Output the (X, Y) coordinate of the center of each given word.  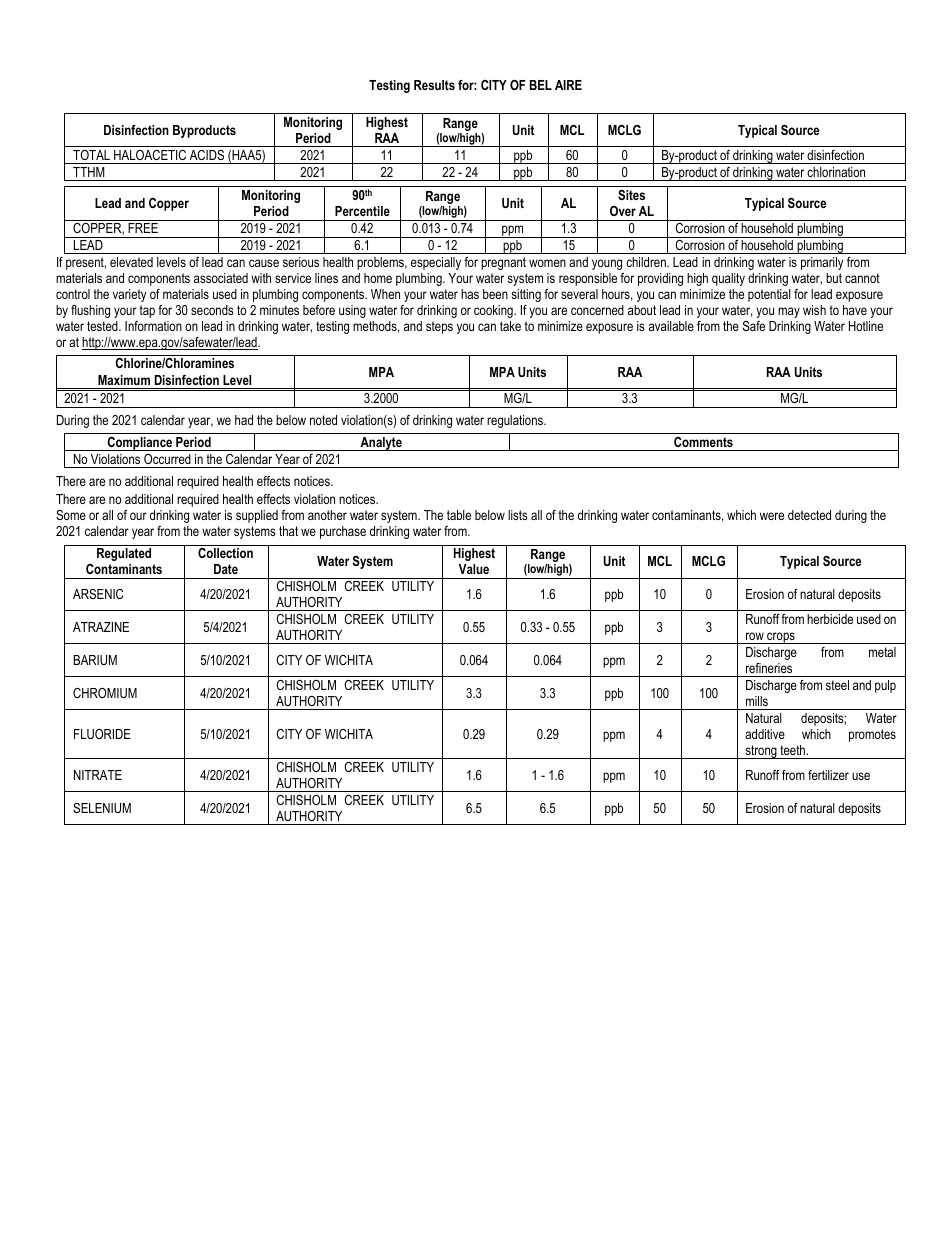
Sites (631, 195)
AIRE (568, 85)
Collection (225, 553)
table (459, 515)
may (789, 312)
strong (761, 752)
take (510, 326)
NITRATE (98, 775)
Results (434, 85)
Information (153, 326)
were (772, 516)
